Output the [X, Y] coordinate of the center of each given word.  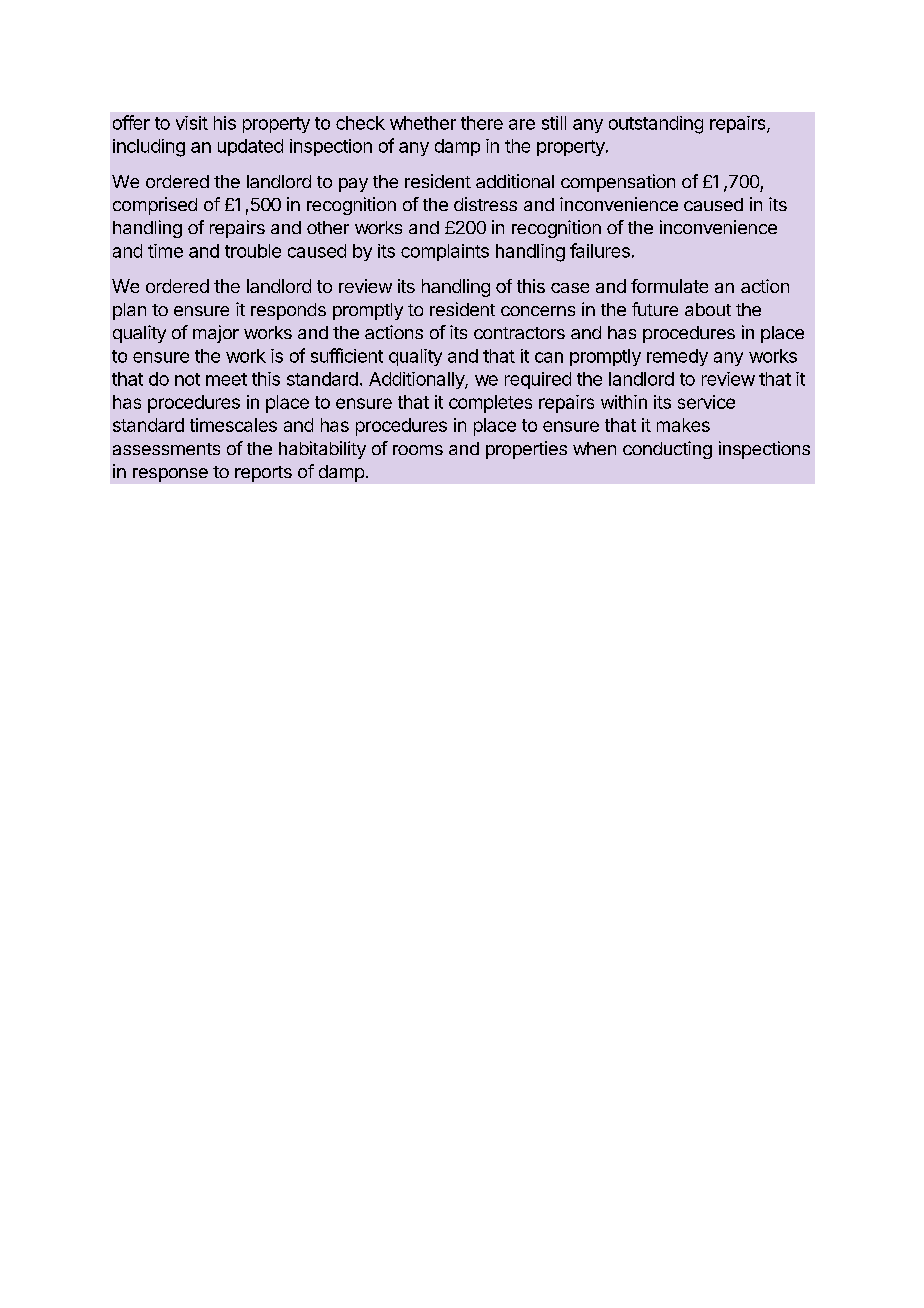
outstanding [656, 125]
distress [485, 204]
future [655, 309]
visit [192, 123]
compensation [618, 183]
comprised [155, 206]
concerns [538, 311]
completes [490, 404]
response [170, 475]
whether [423, 123]
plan [129, 311]
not [187, 379]
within [624, 402]
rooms [418, 450]
